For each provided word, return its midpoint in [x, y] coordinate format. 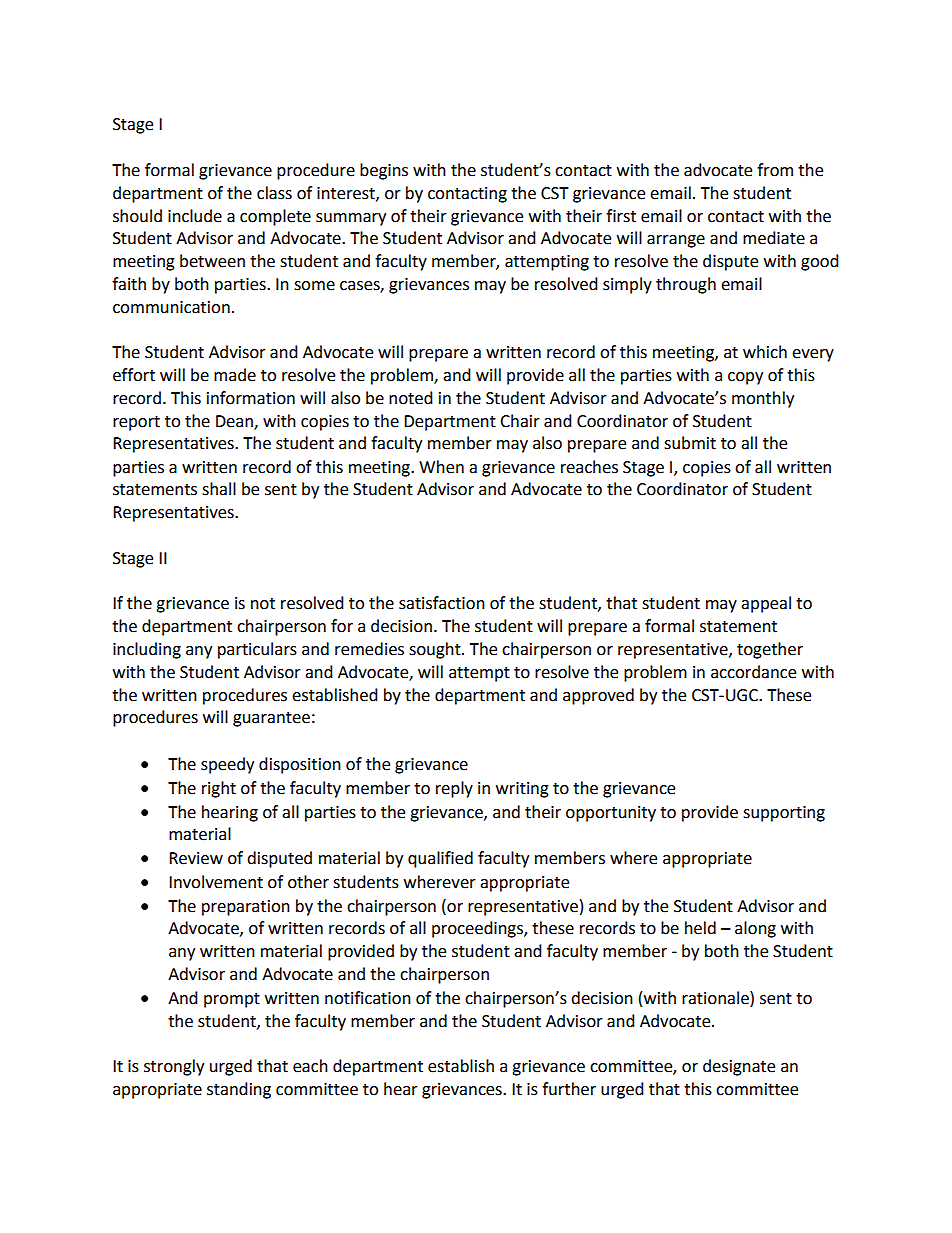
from [775, 170]
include [195, 216]
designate [739, 1067]
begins [384, 171]
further [569, 1089]
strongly [174, 1067]
